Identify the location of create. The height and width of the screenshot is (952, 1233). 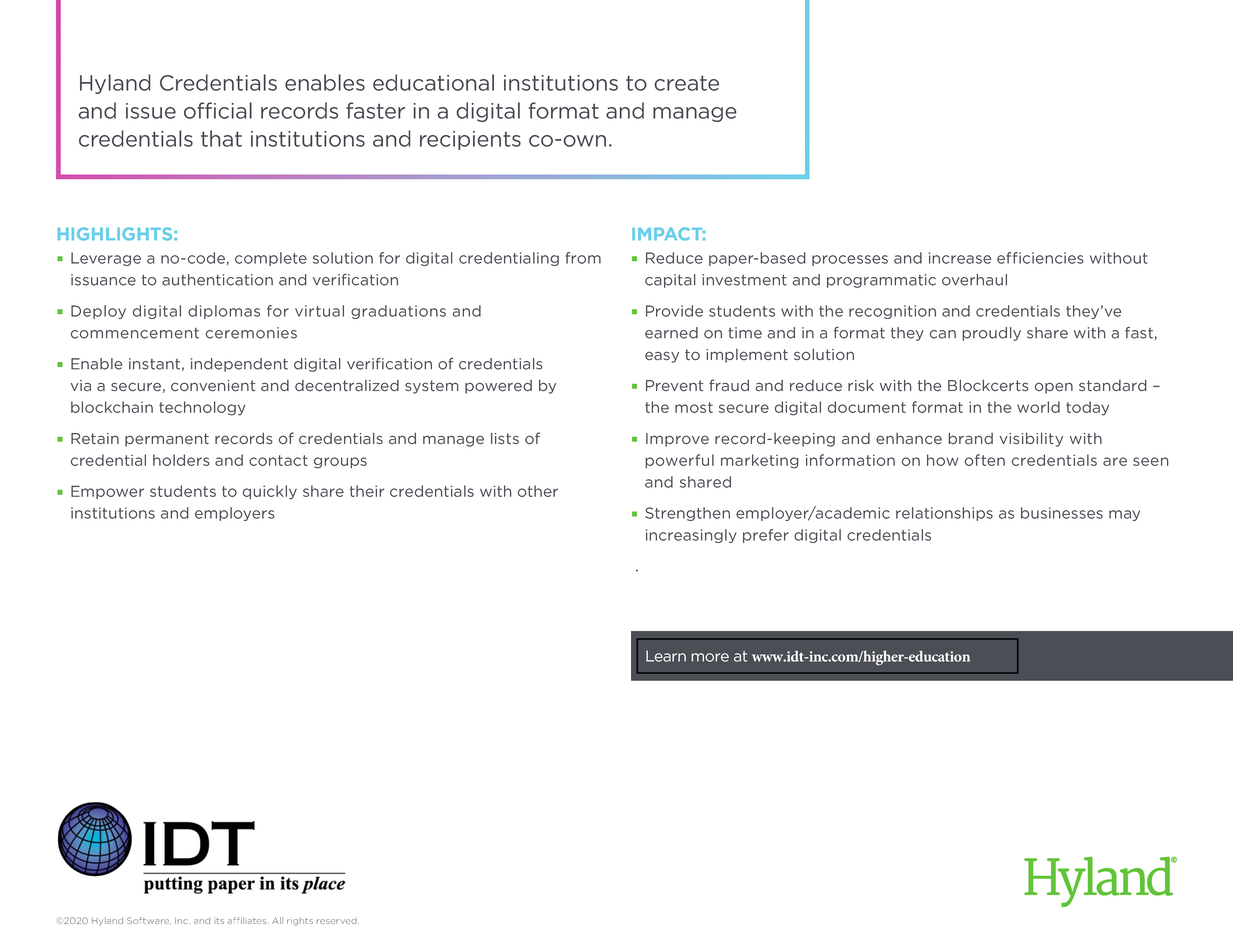
(687, 83).
